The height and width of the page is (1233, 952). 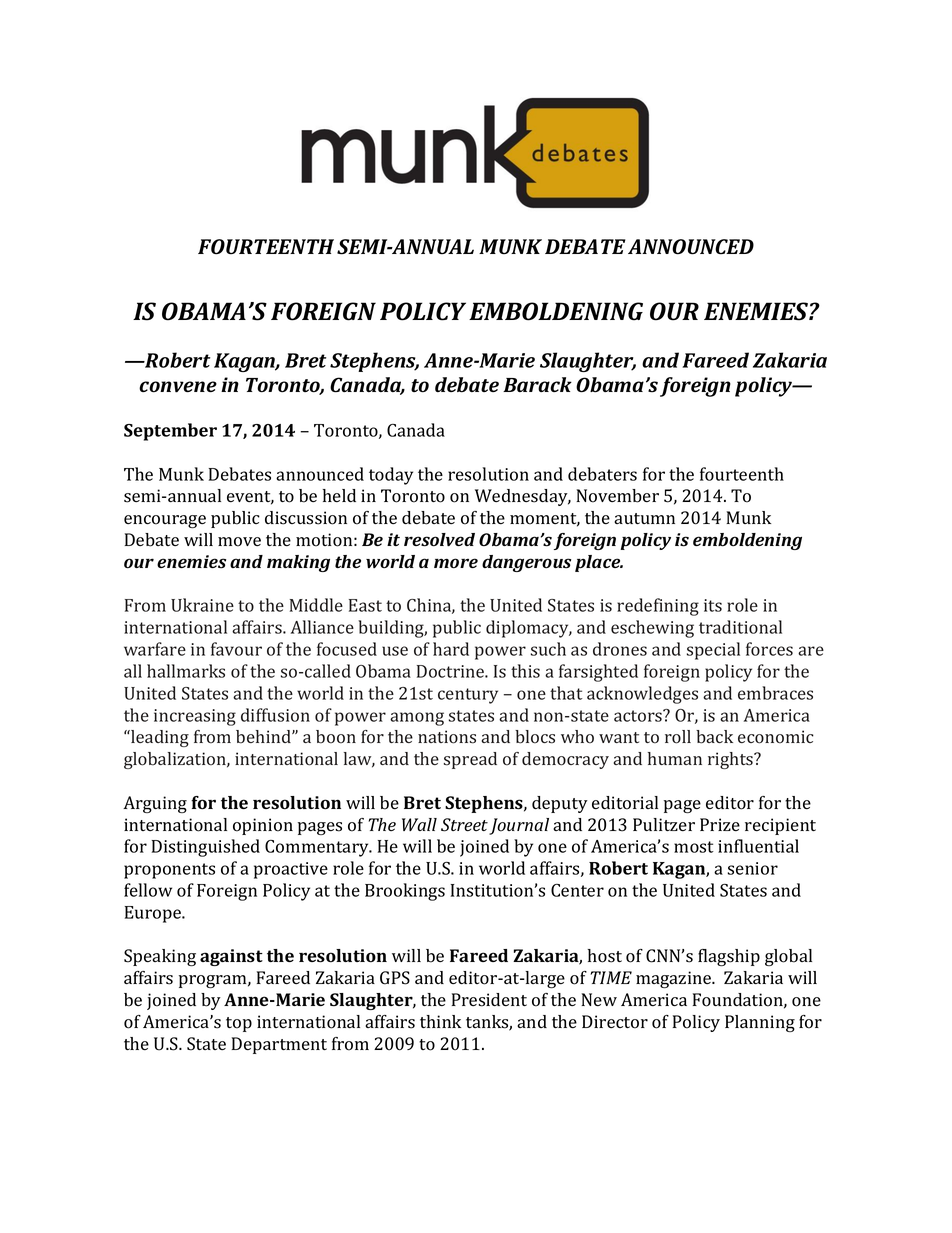 I want to click on hard, so click(x=451, y=649).
